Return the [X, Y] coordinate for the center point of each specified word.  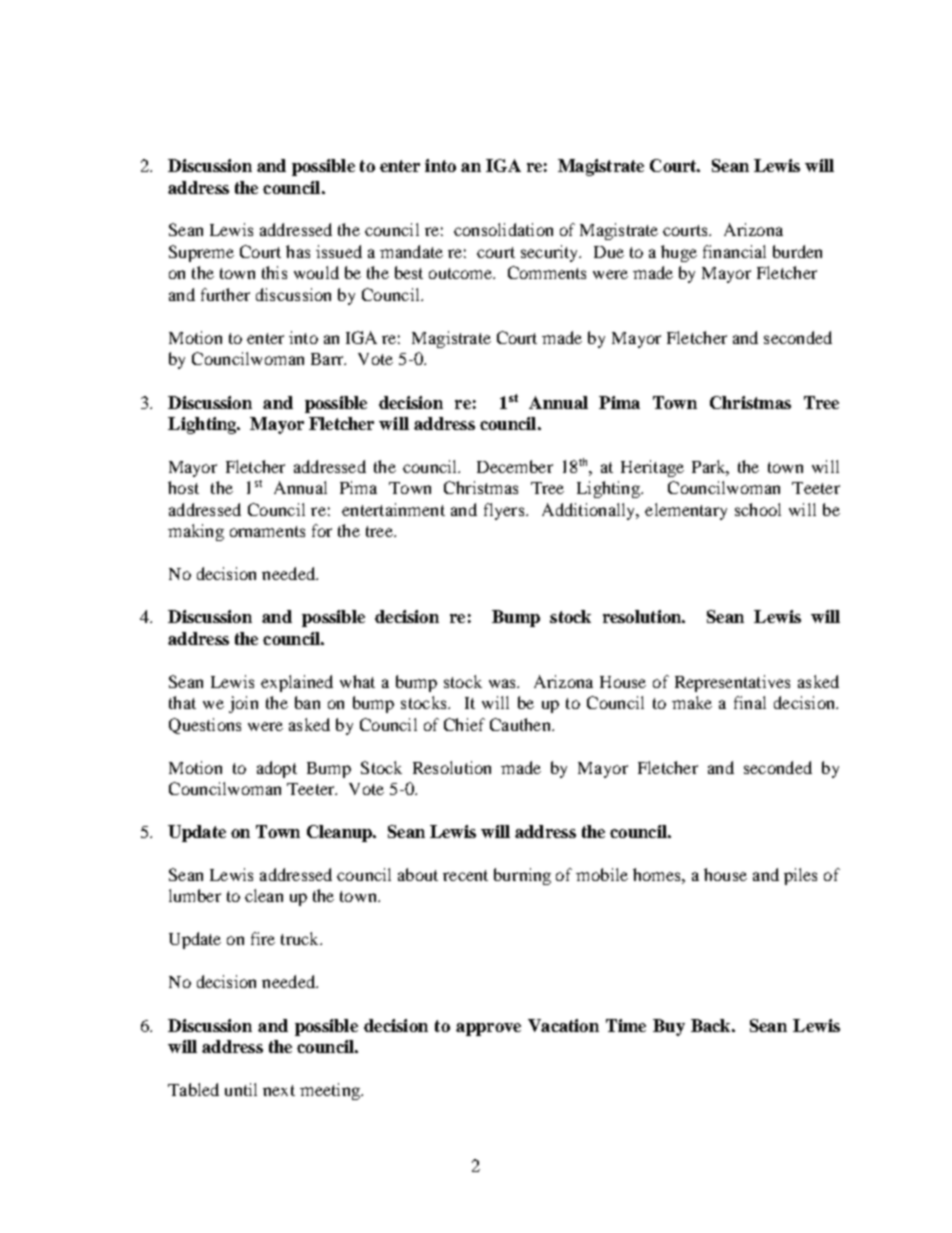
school [758, 509]
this [274, 272]
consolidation [503, 229]
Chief [464, 724]
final [750, 702]
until [241, 1089]
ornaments [267, 531]
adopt [277, 769]
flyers [505, 511]
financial [734, 251]
